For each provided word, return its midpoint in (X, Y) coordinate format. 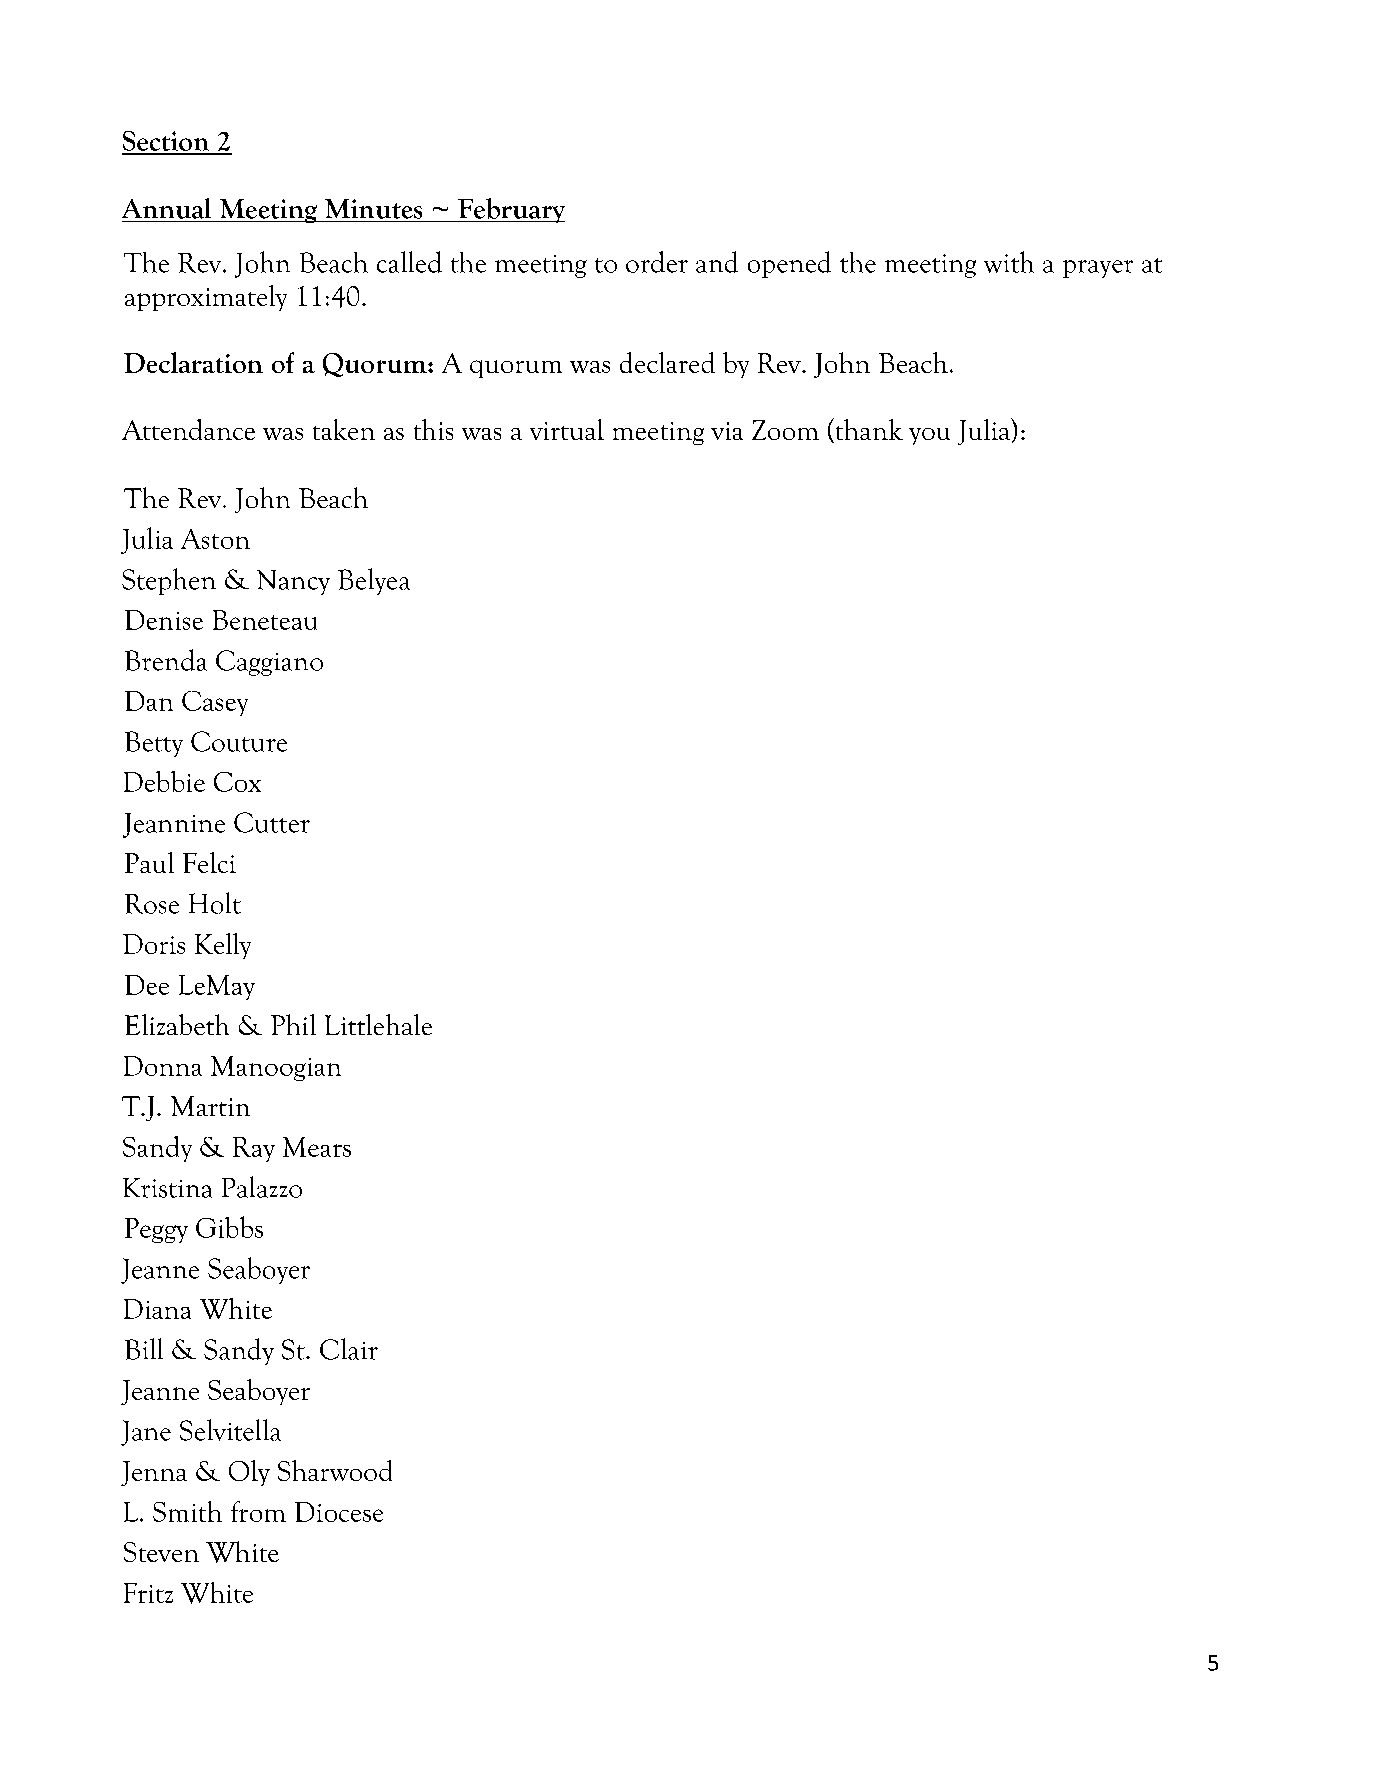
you (929, 436)
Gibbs (229, 1227)
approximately (206, 298)
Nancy (293, 582)
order (657, 262)
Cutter (272, 822)
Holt (215, 903)
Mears (317, 1147)
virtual (567, 429)
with (1009, 262)
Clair (349, 1349)
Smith (187, 1511)
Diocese (339, 1512)
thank (868, 430)
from (258, 1511)
